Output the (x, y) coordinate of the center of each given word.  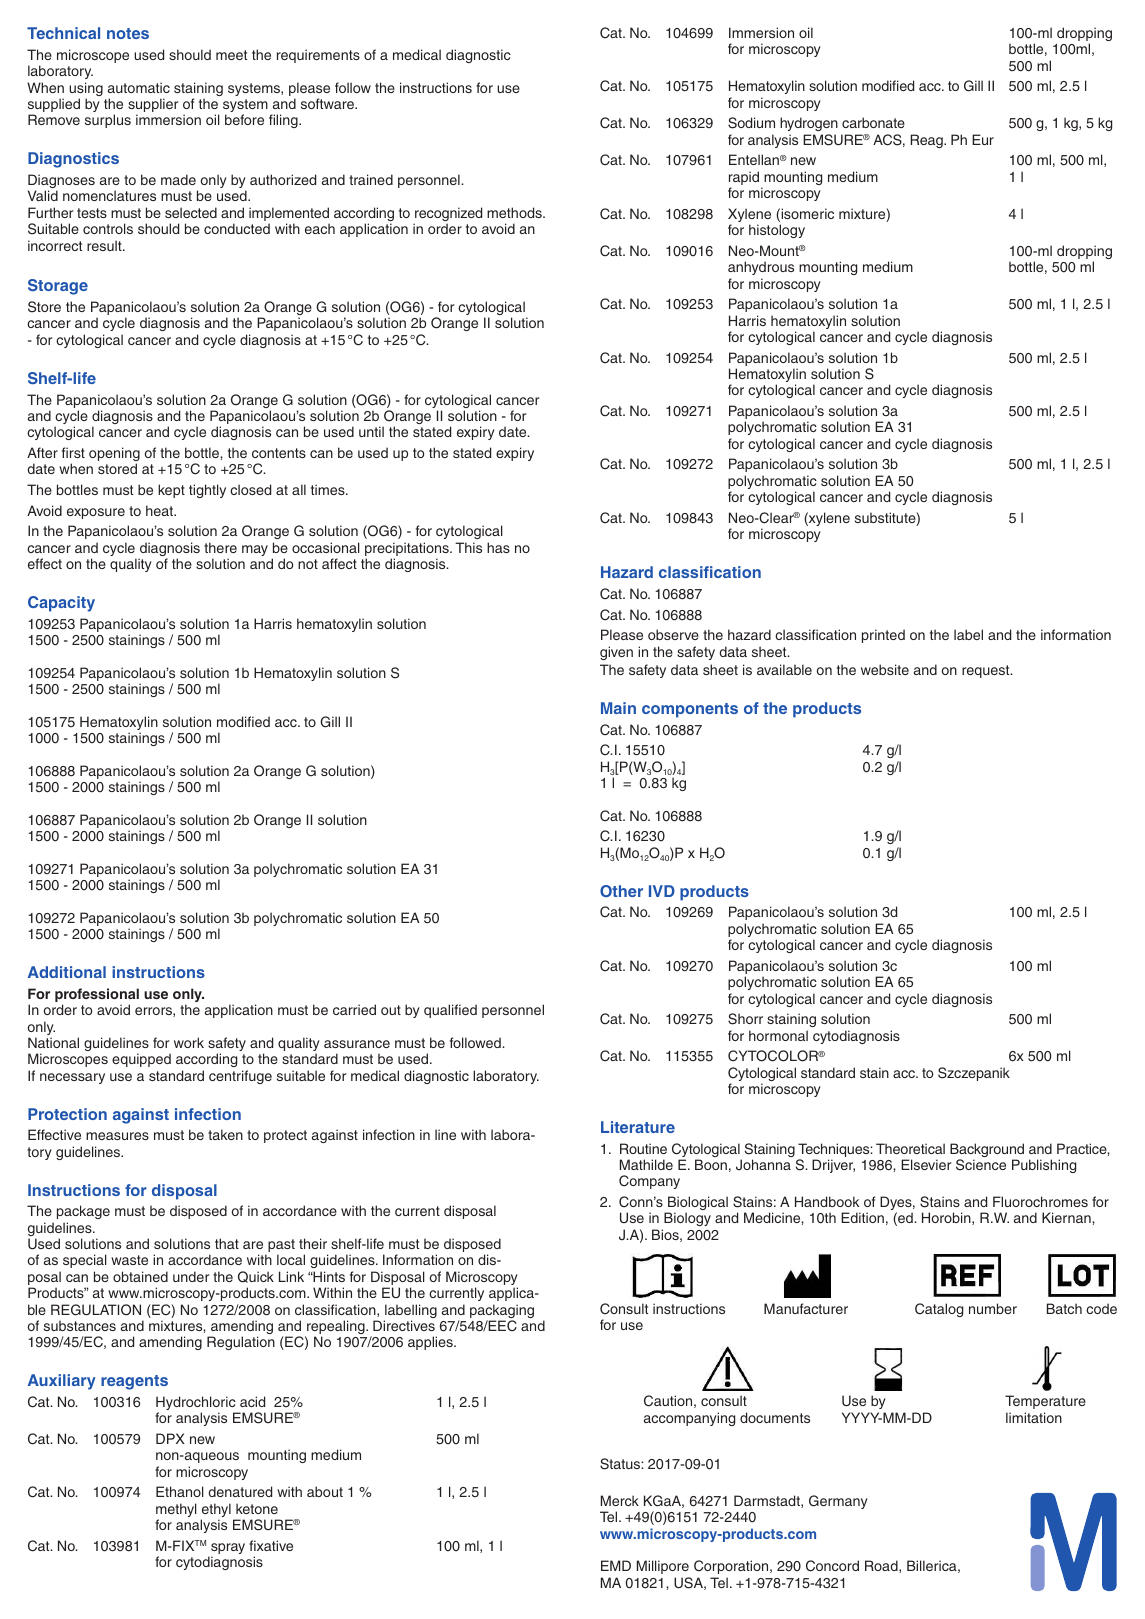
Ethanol (180, 1491)
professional (97, 996)
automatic (139, 87)
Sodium (751, 123)
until (371, 431)
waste (129, 1260)
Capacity (61, 604)
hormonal (778, 1035)
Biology (686, 1221)
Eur (983, 139)
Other (621, 891)
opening (114, 455)
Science (981, 1165)
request (987, 671)
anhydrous (761, 268)
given (616, 653)
